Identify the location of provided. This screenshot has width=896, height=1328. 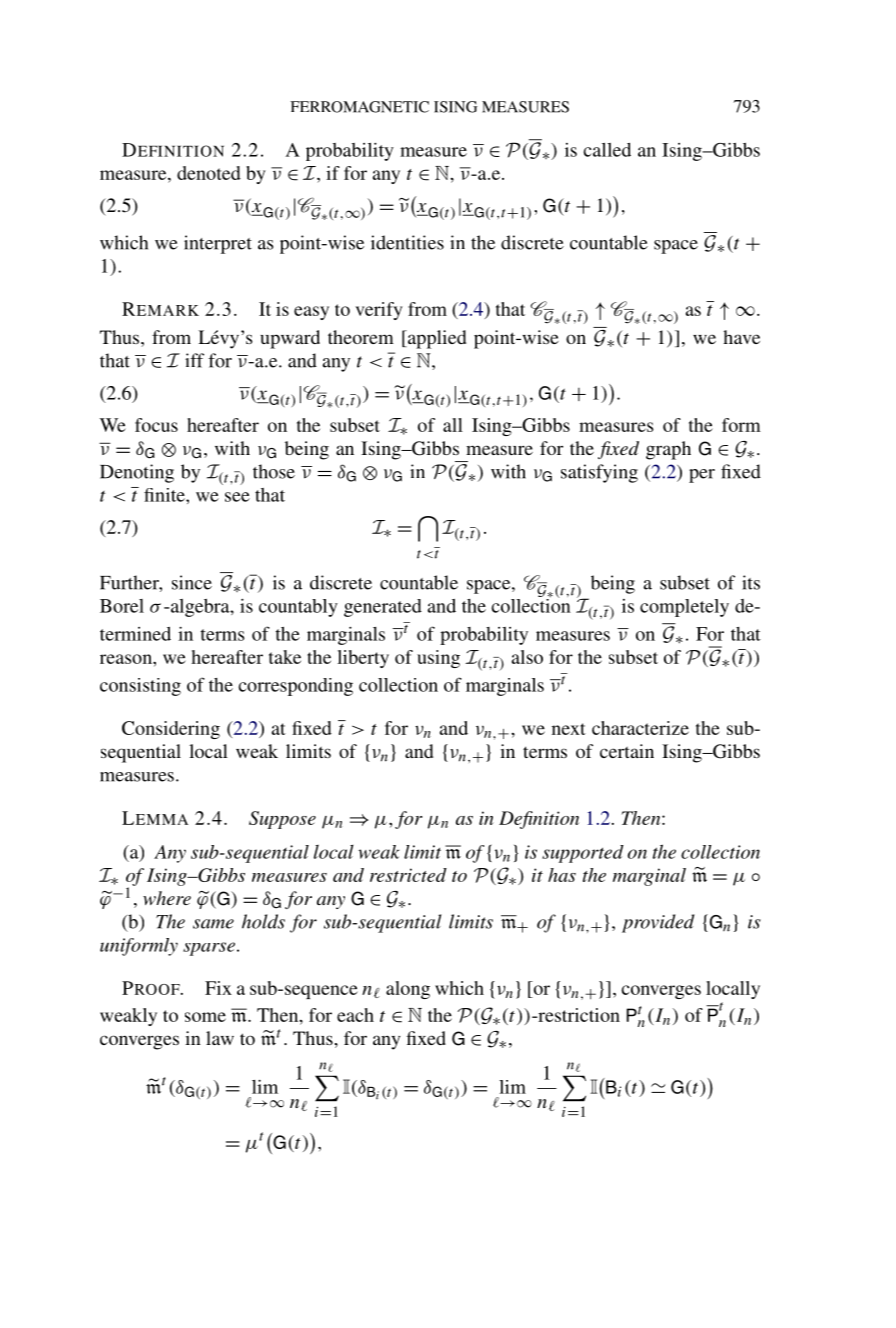
(658, 923).
